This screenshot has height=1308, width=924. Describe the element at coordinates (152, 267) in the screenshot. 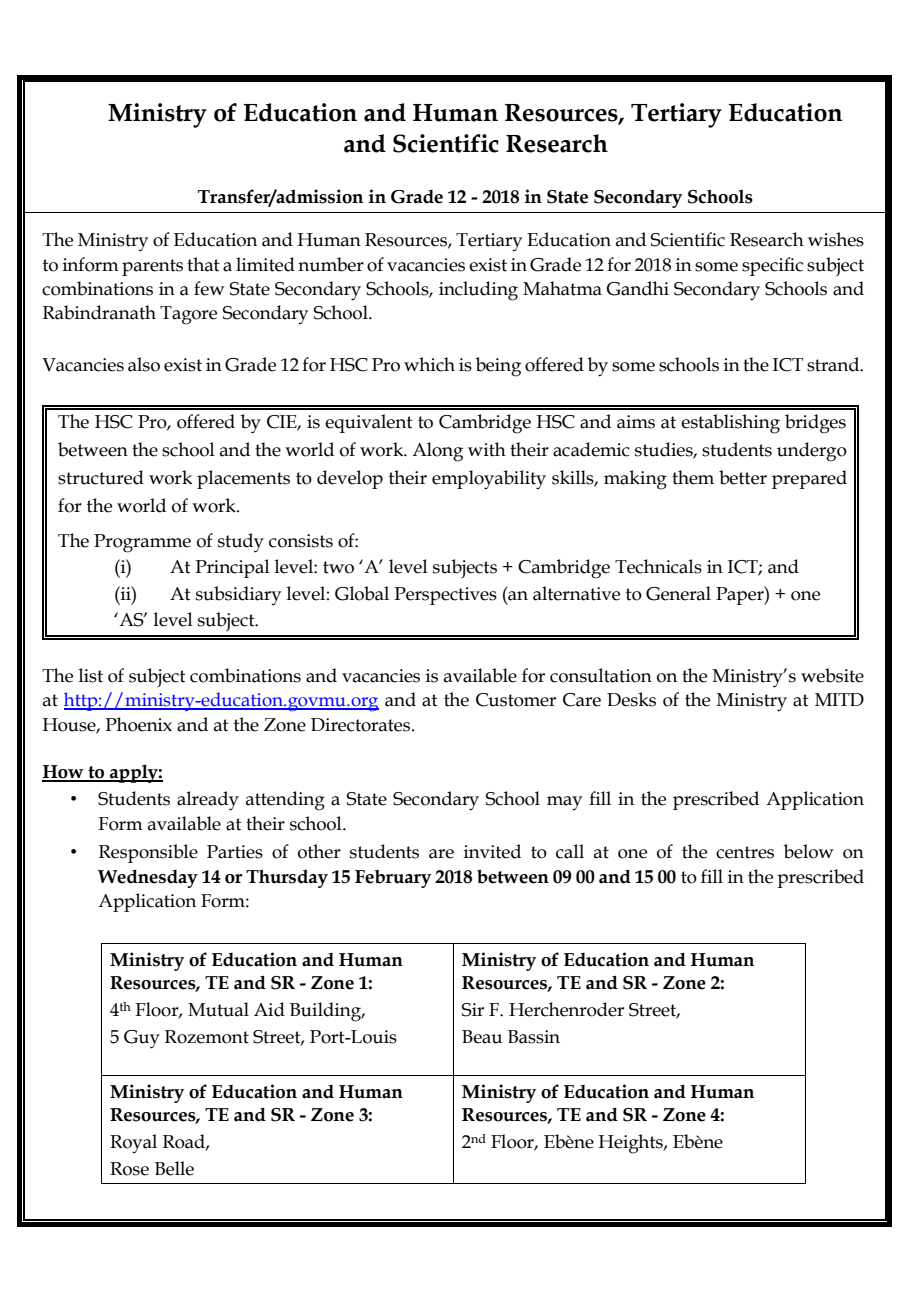

I see `parents` at that location.
